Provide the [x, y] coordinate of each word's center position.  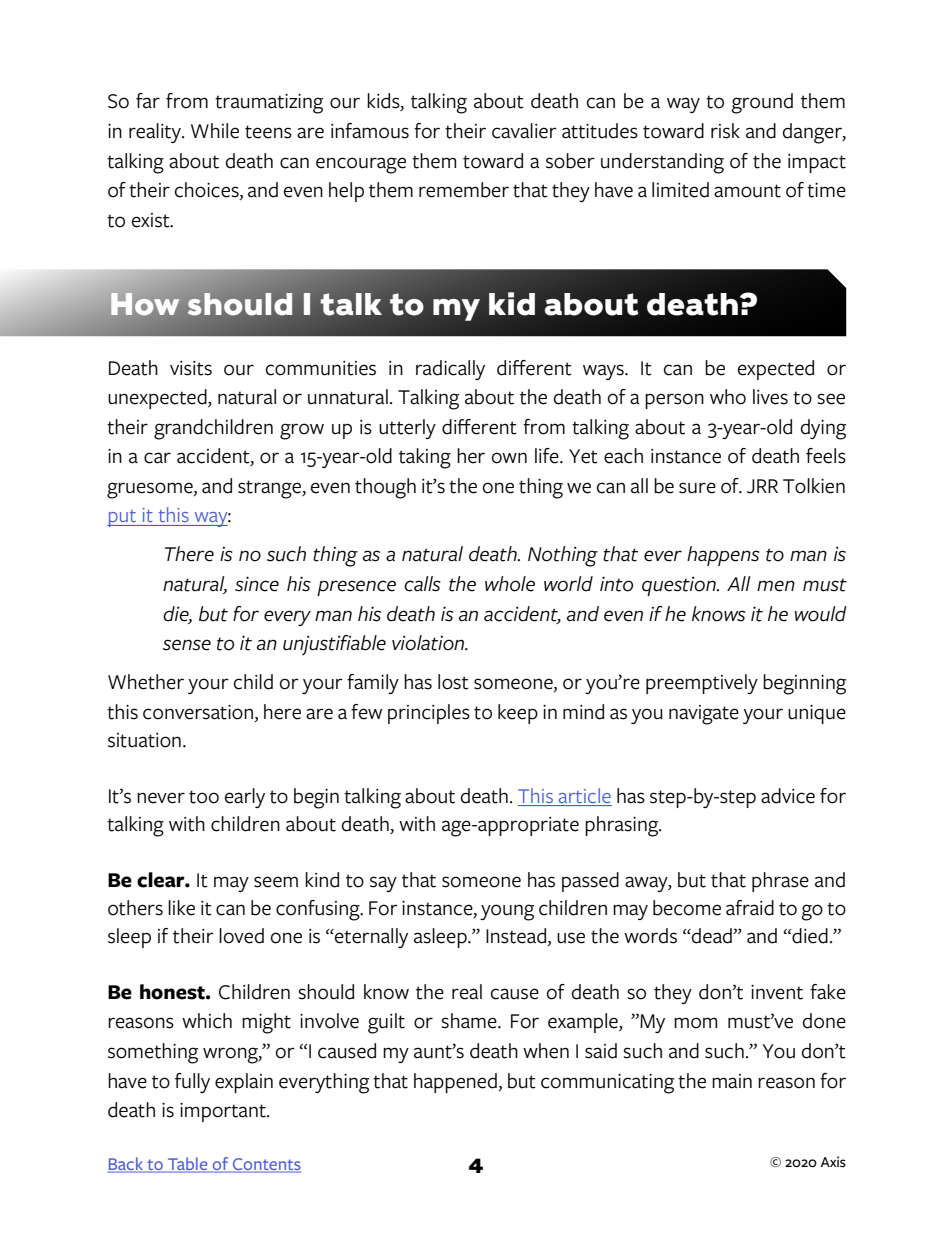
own [509, 458]
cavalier [524, 131]
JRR [762, 486]
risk [725, 131]
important [224, 1112]
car [157, 458]
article [585, 795]
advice [788, 796]
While [215, 131]
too [204, 797]
